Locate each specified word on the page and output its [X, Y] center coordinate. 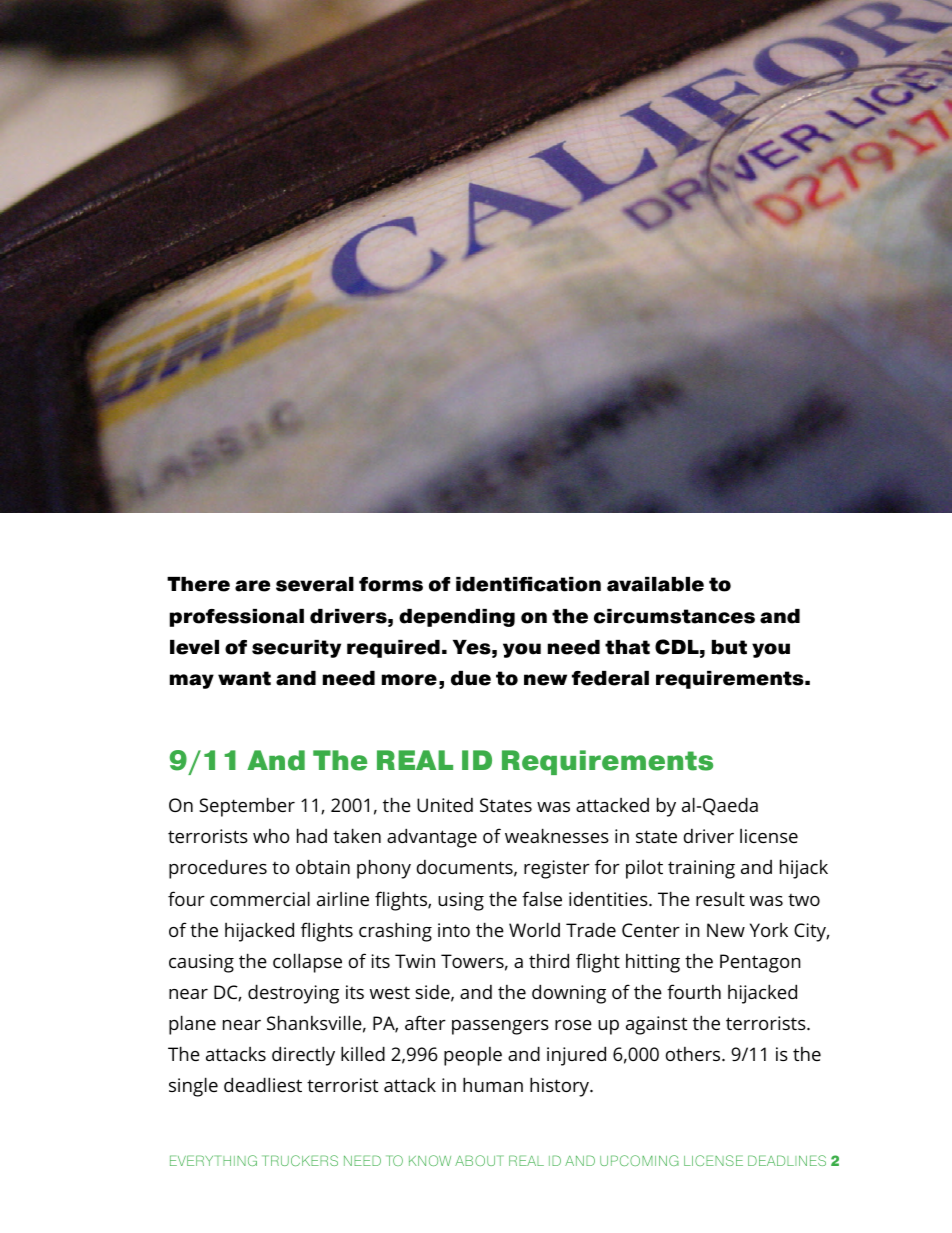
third [549, 960]
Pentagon [760, 963]
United [445, 805]
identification [528, 584]
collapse [307, 963]
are [252, 586]
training [701, 869]
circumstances [674, 616]
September [247, 807]
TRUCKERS [300, 1160]
